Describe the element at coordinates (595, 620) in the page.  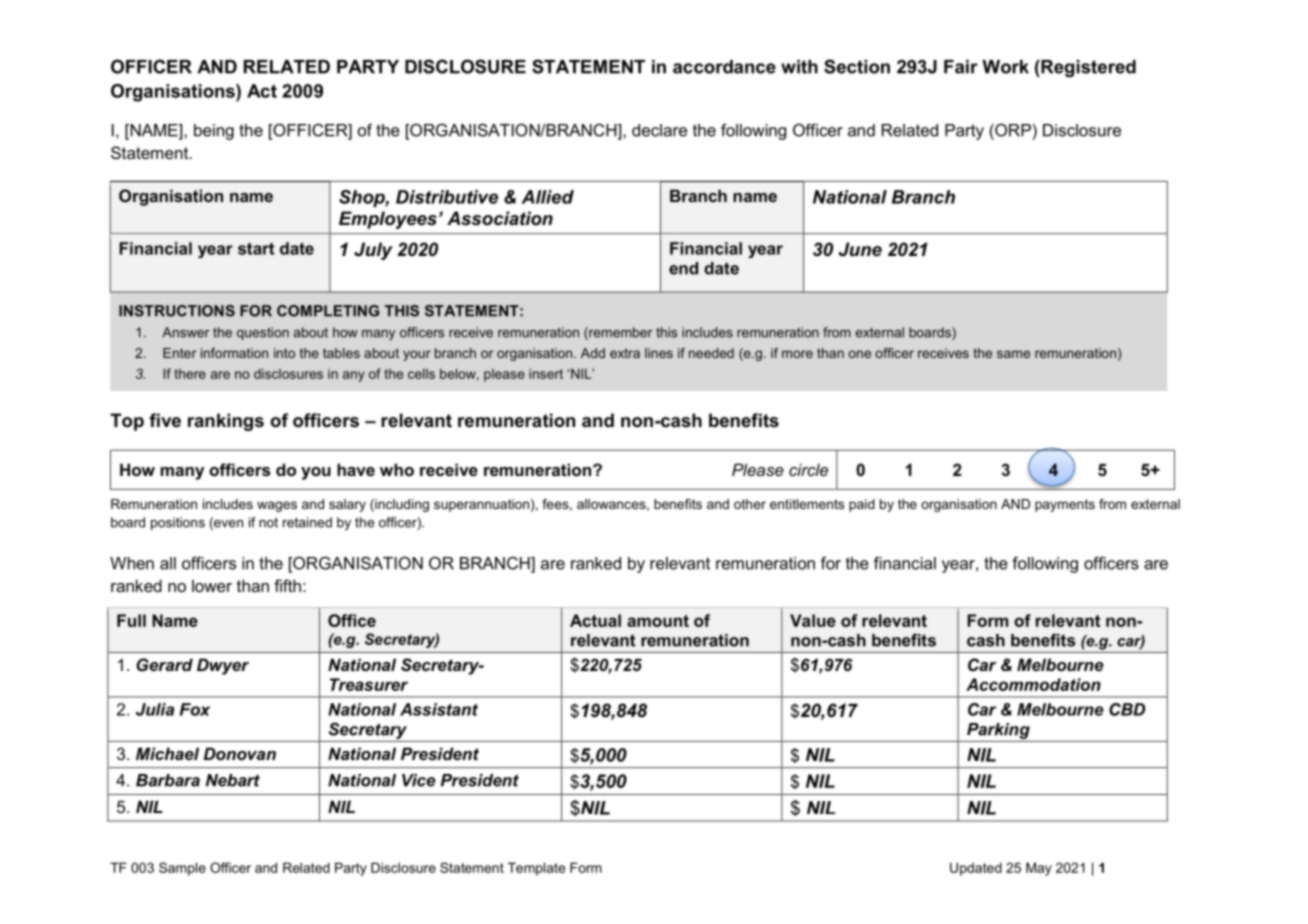
I see `Actual` at that location.
